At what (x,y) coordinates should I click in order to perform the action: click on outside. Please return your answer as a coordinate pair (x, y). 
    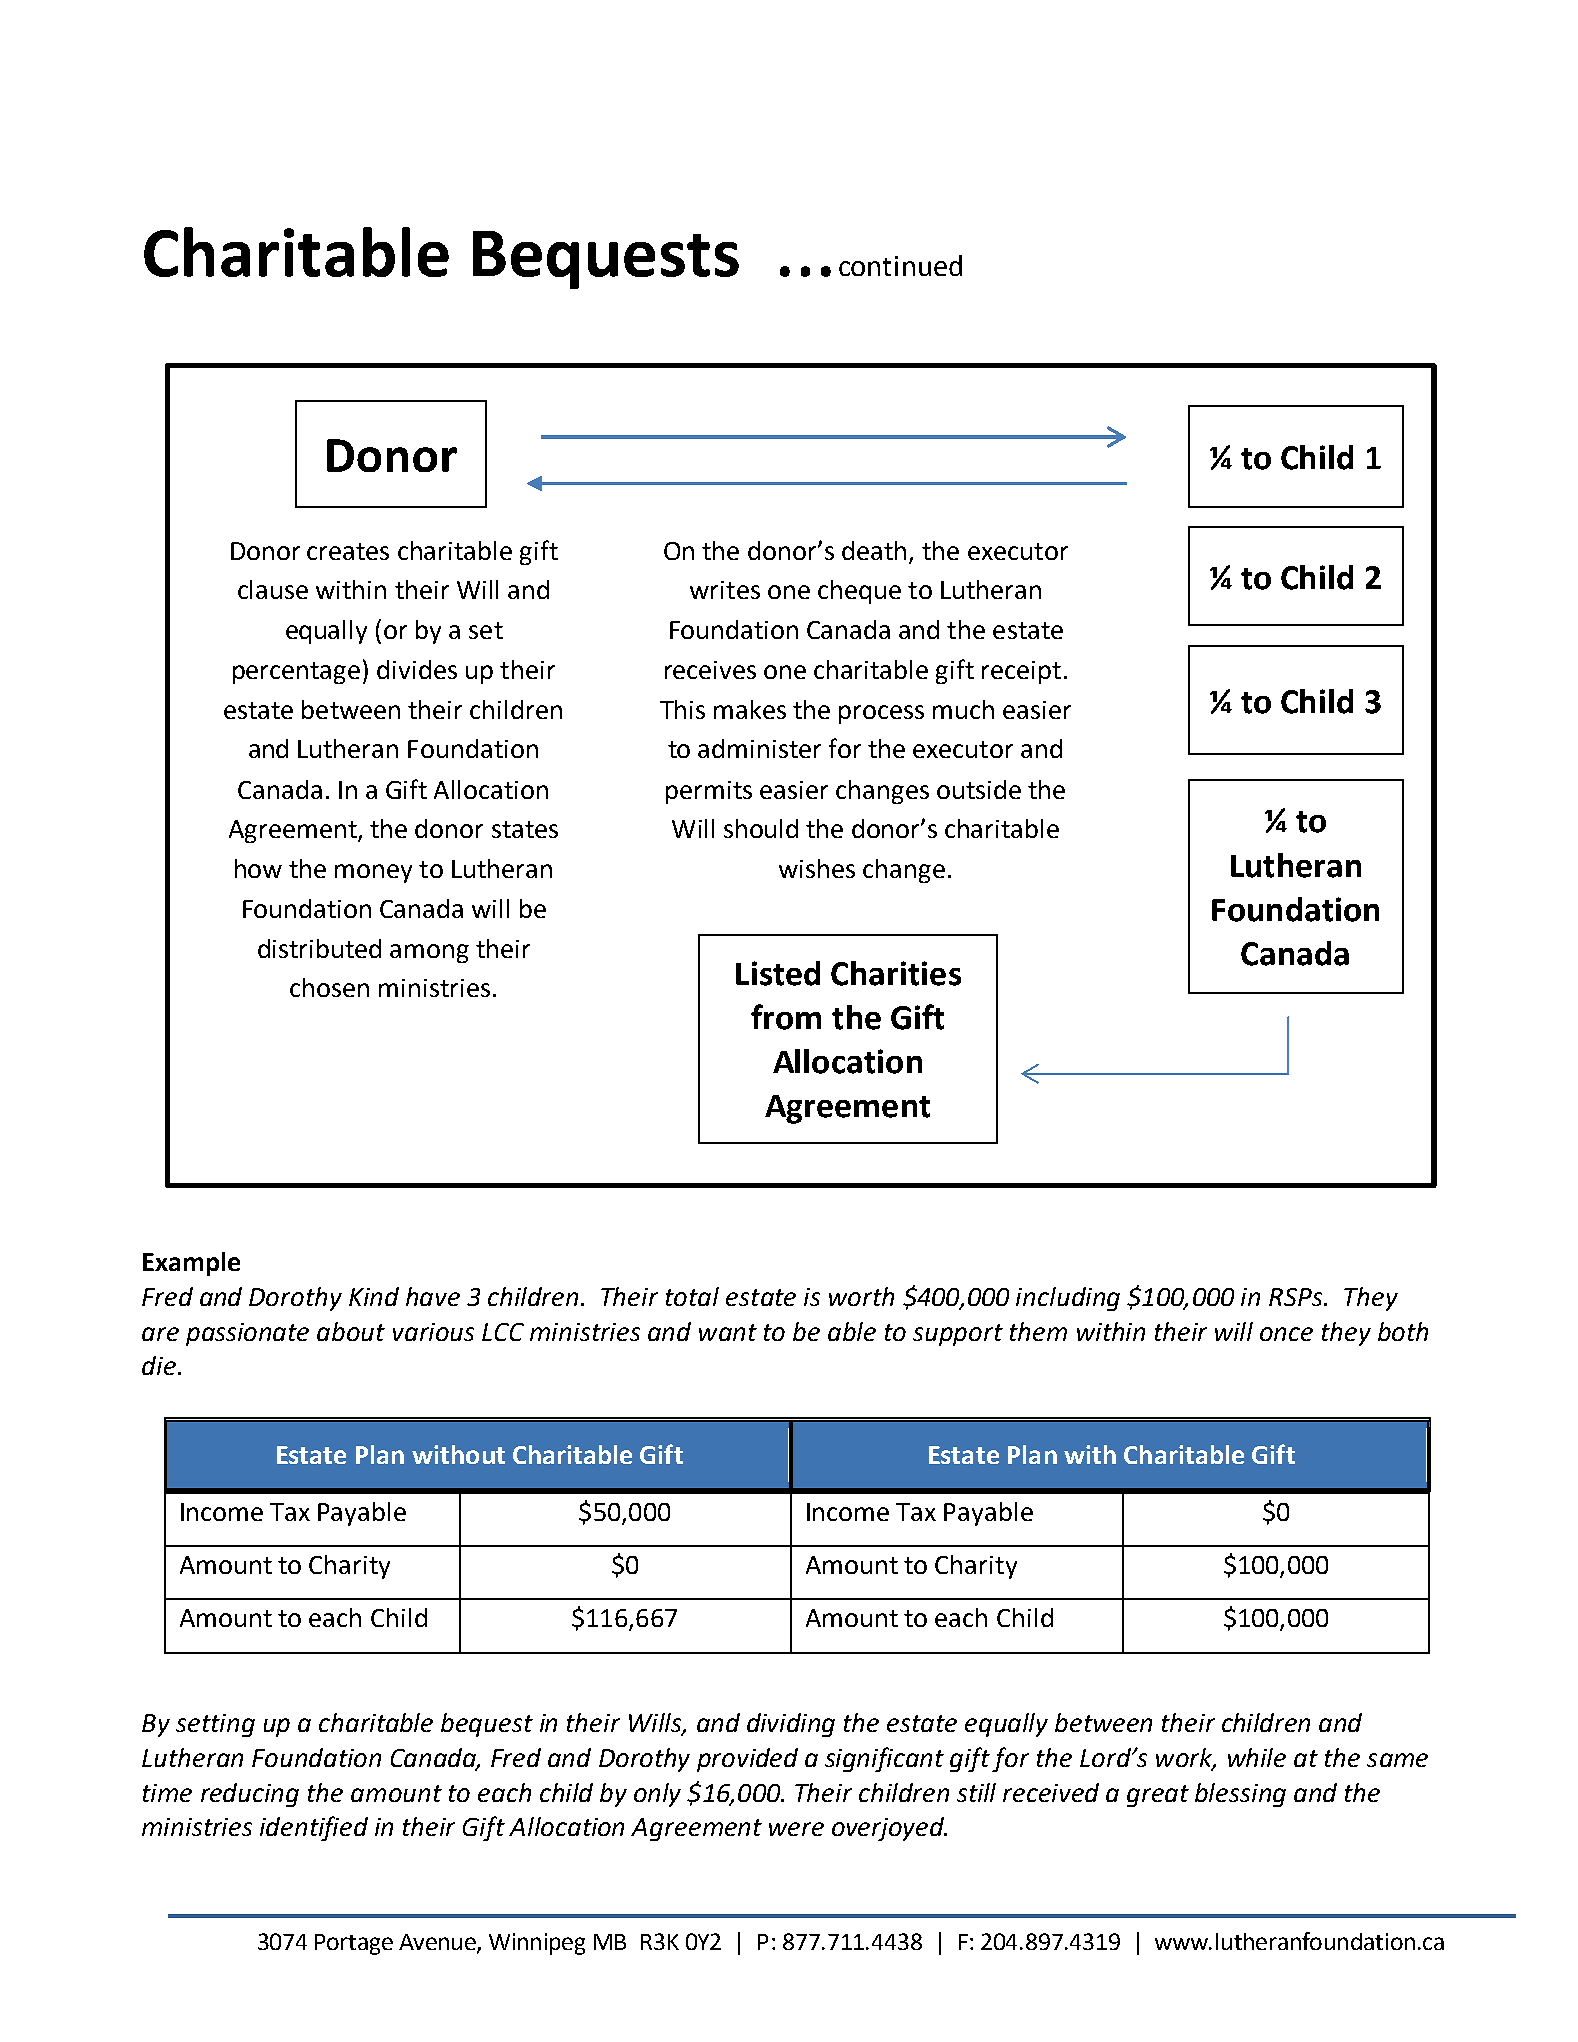
    Looking at the image, I should click on (979, 789).
